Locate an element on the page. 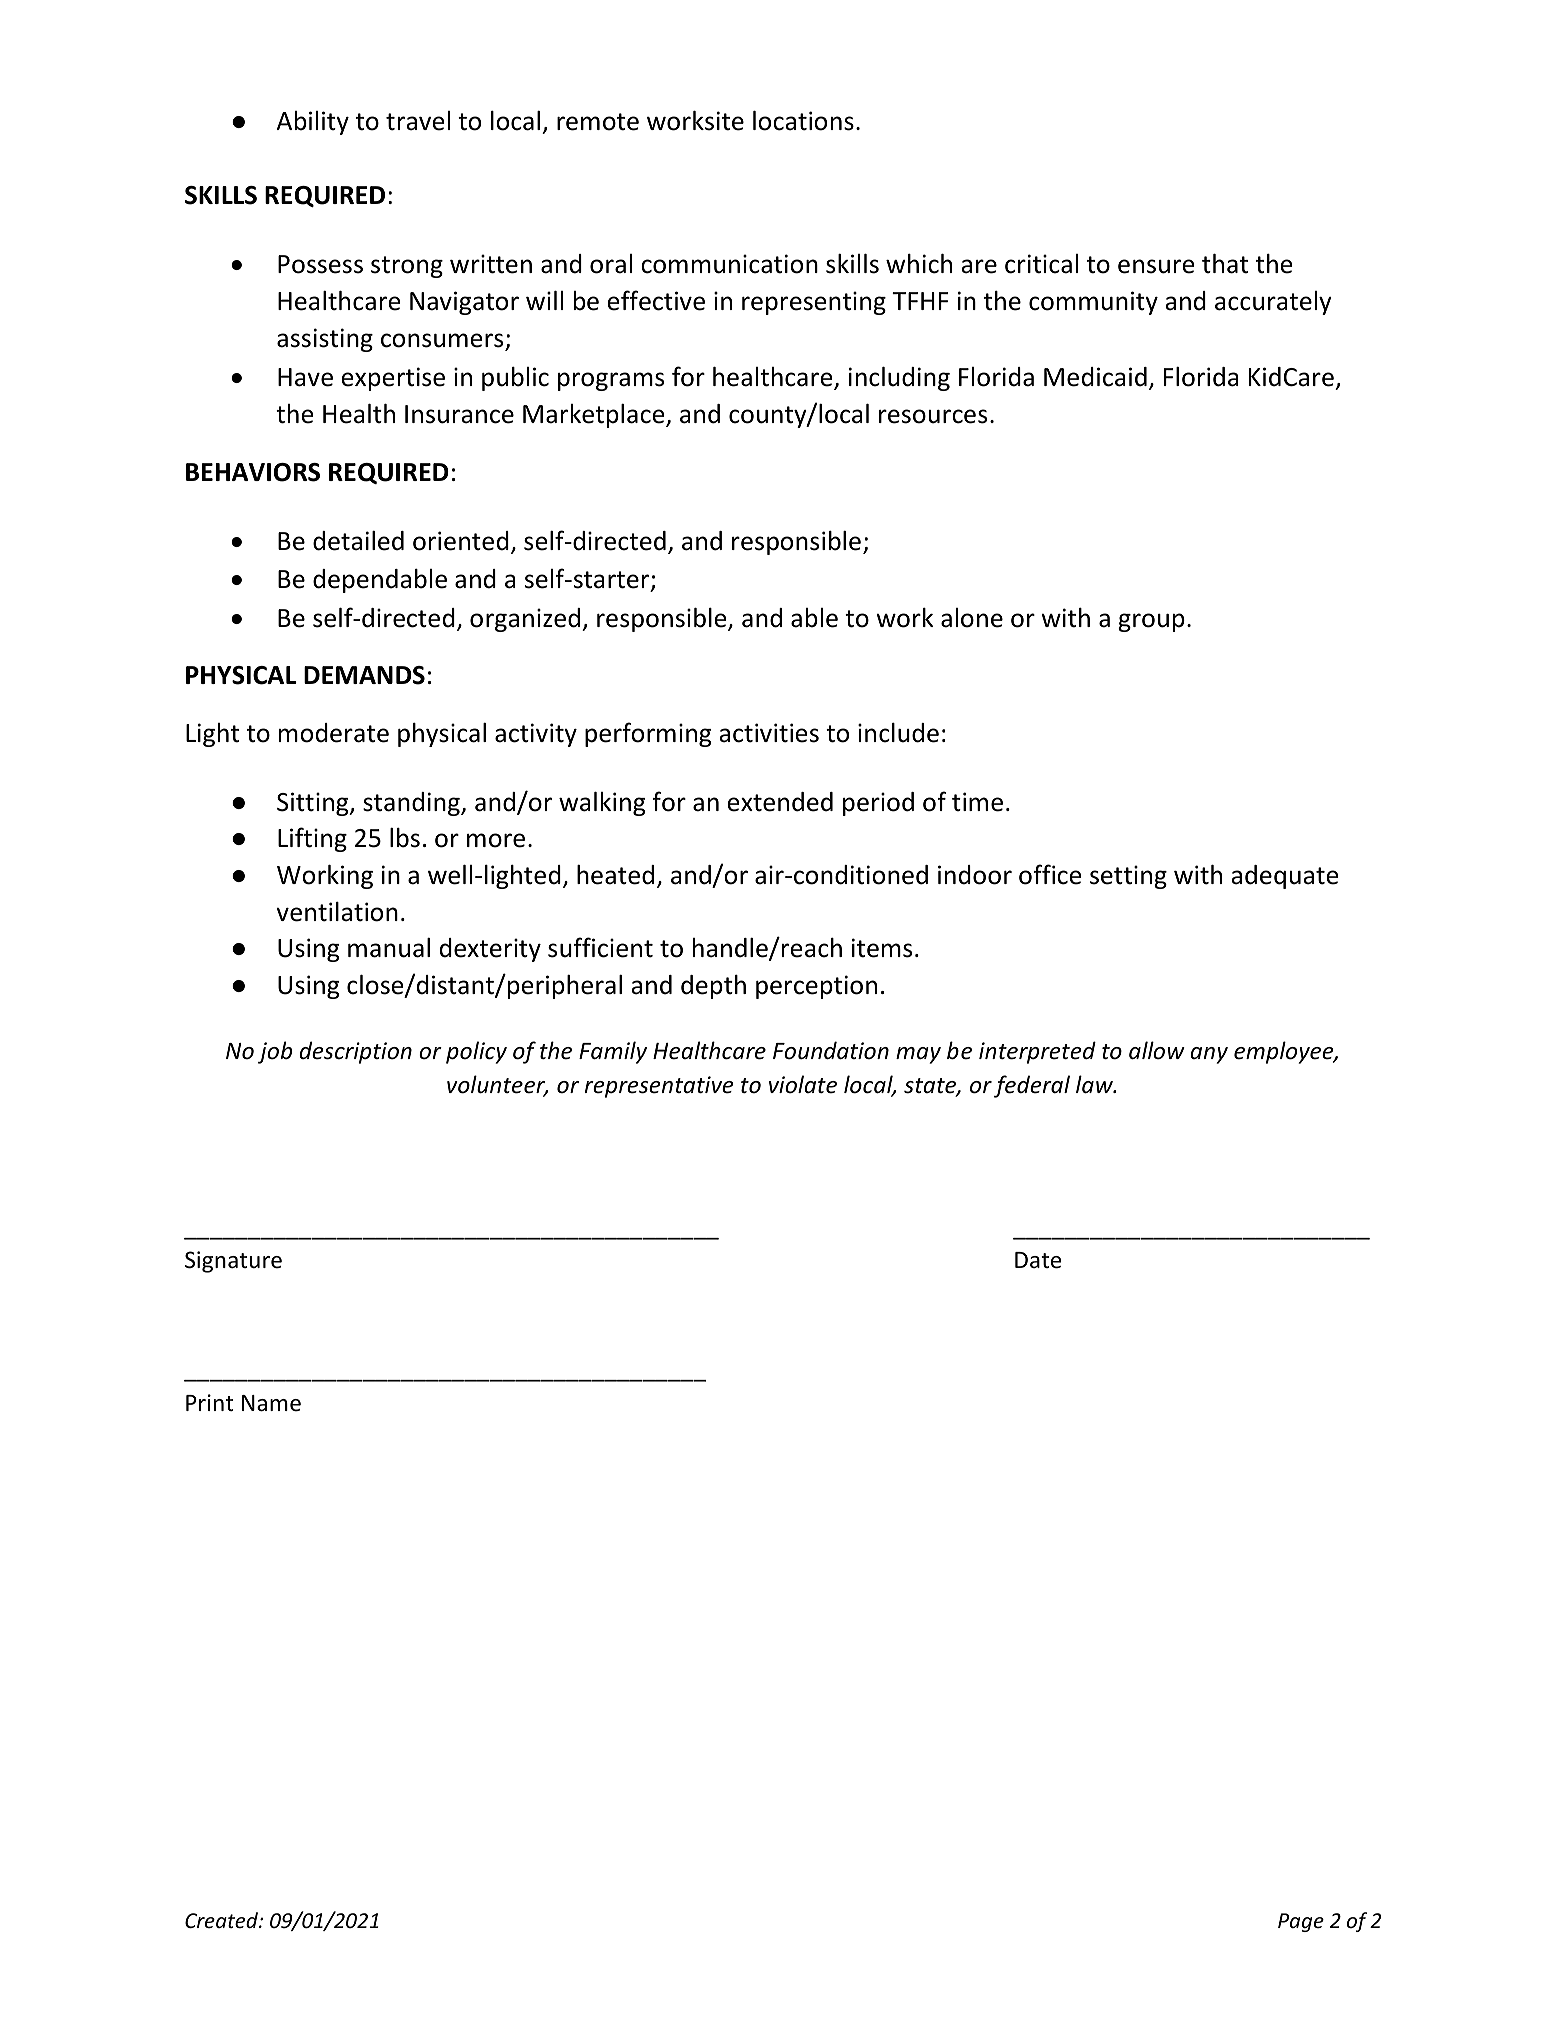 The width and height of the image is (1566, 2026). Date is located at coordinates (1038, 1260).
